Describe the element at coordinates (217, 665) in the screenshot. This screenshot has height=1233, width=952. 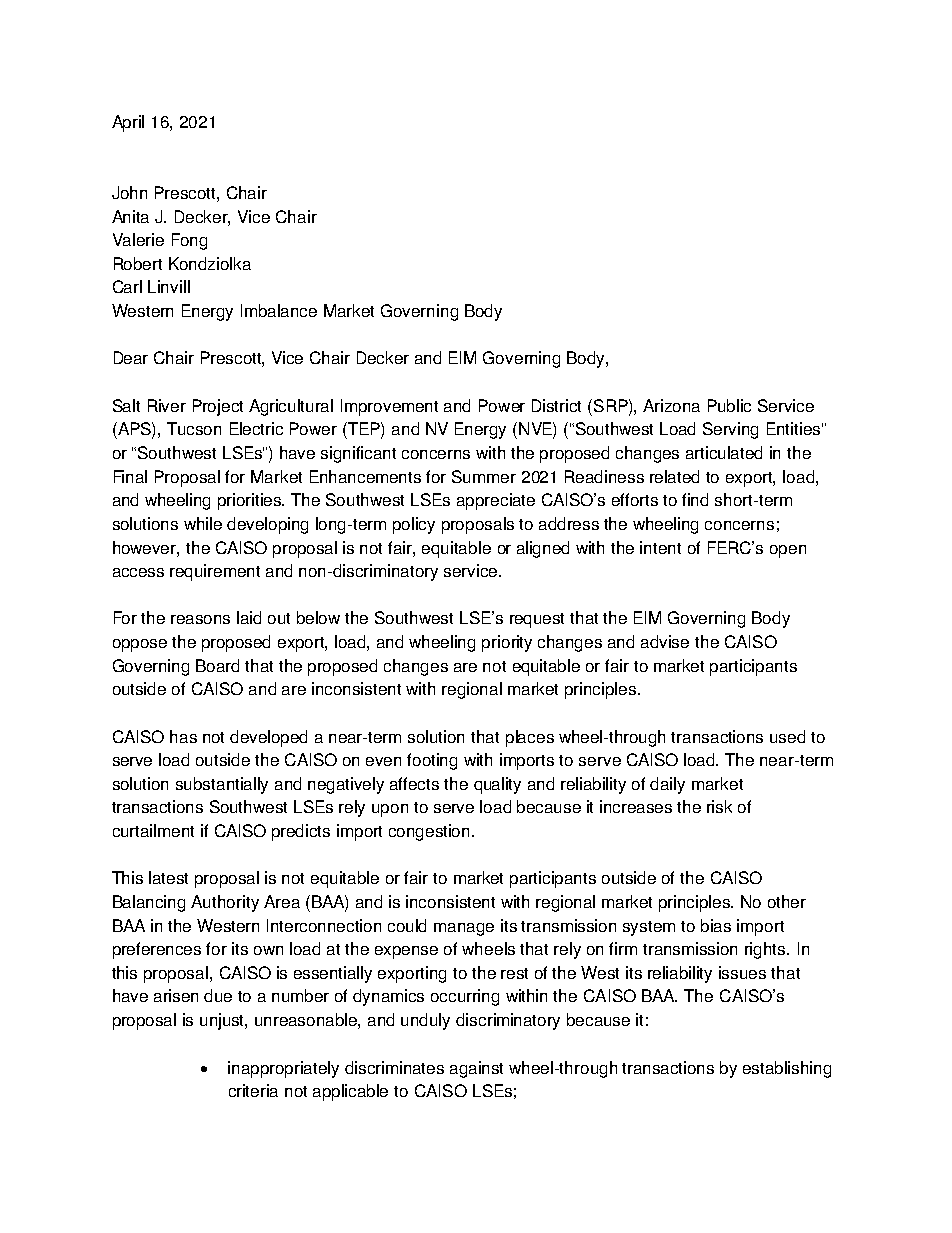
I see `Board` at that location.
